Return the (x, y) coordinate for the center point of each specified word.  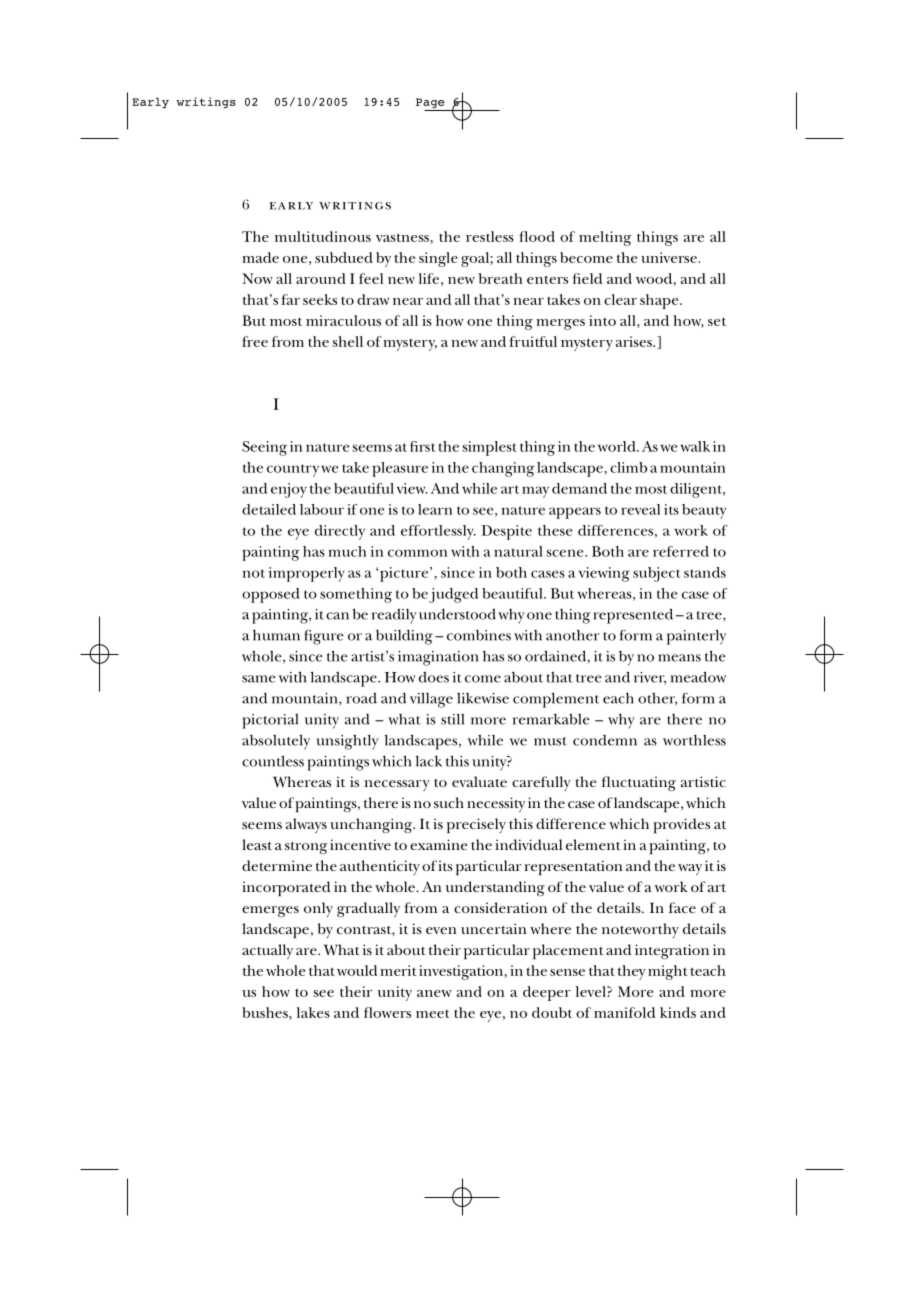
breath (500, 278)
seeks (320, 299)
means (679, 658)
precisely (476, 826)
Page (431, 104)
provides (681, 826)
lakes (313, 1012)
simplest (489, 448)
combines (479, 635)
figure (324, 637)
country (293, 470)
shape (660, 301)
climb (628, 467)
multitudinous (323, 236)
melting (605, 238)
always (306, 825)
